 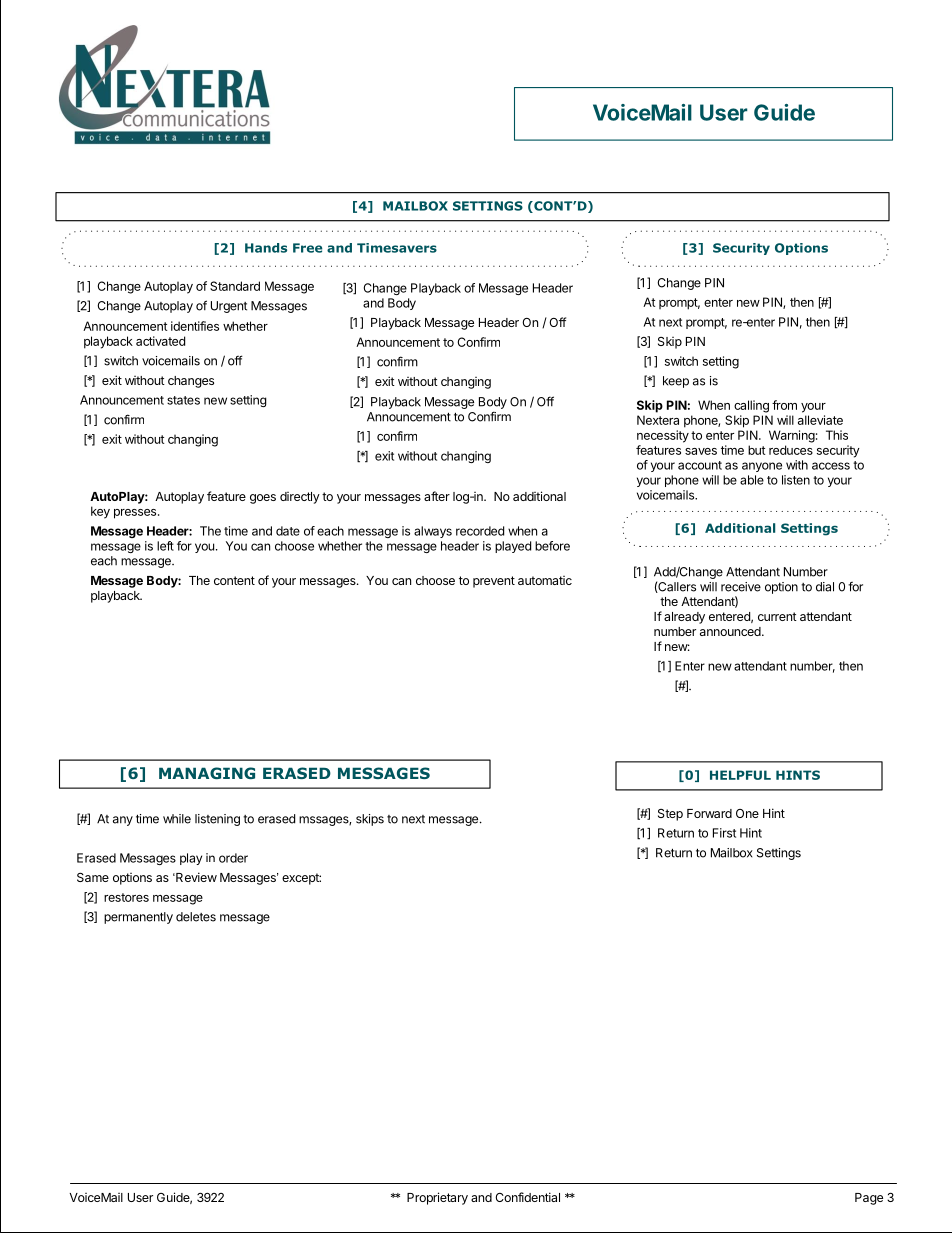 I want to click on HELPFUL, so click(x=740, y=775).
